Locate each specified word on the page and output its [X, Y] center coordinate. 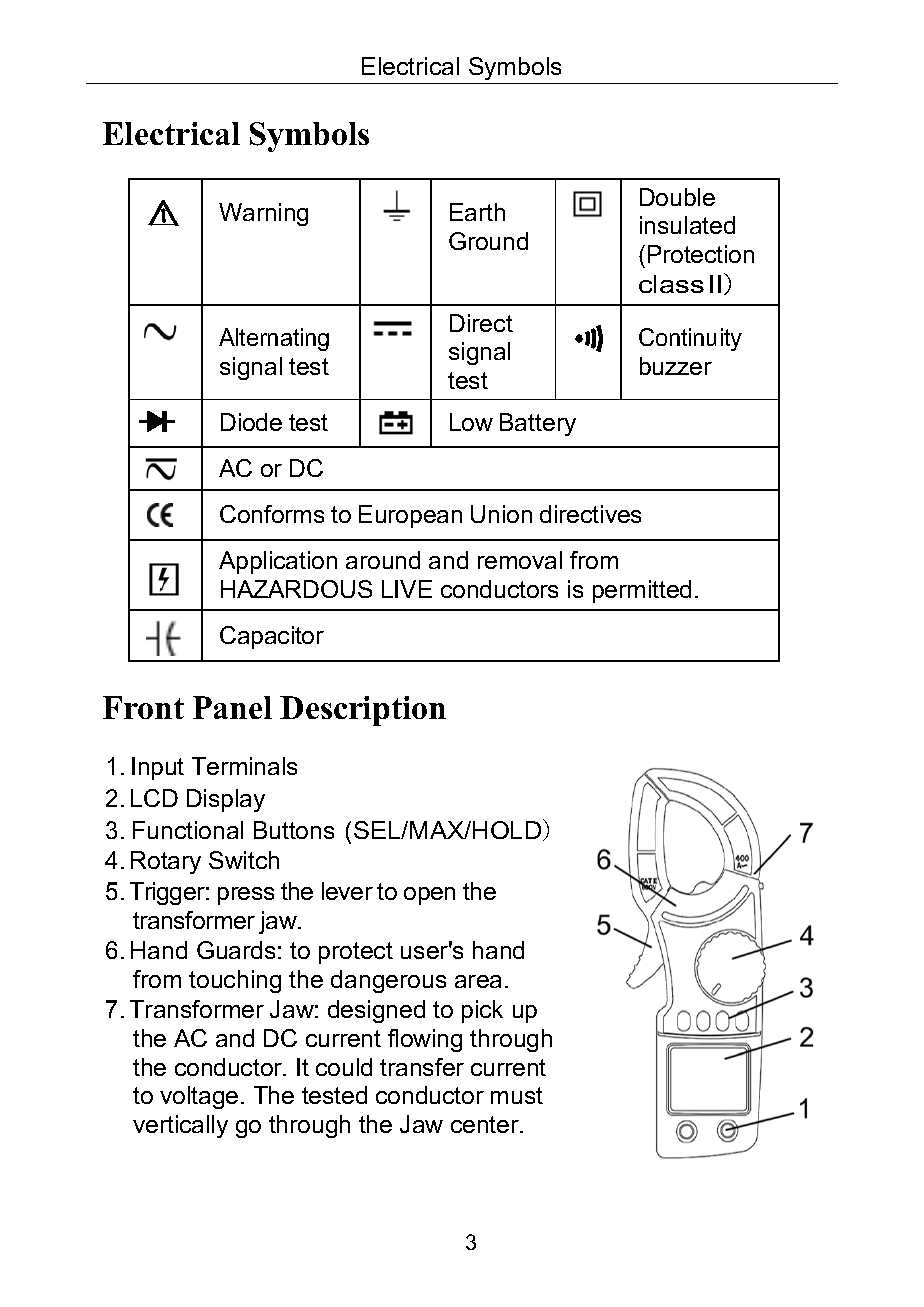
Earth [477, 212]
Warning [263, 214]
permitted [642, 591]
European [410, 516]
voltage [199, 1097]
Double [677, 197]
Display [226, 800]
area [478, 981]
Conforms [272, 514]
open [429, 896]
